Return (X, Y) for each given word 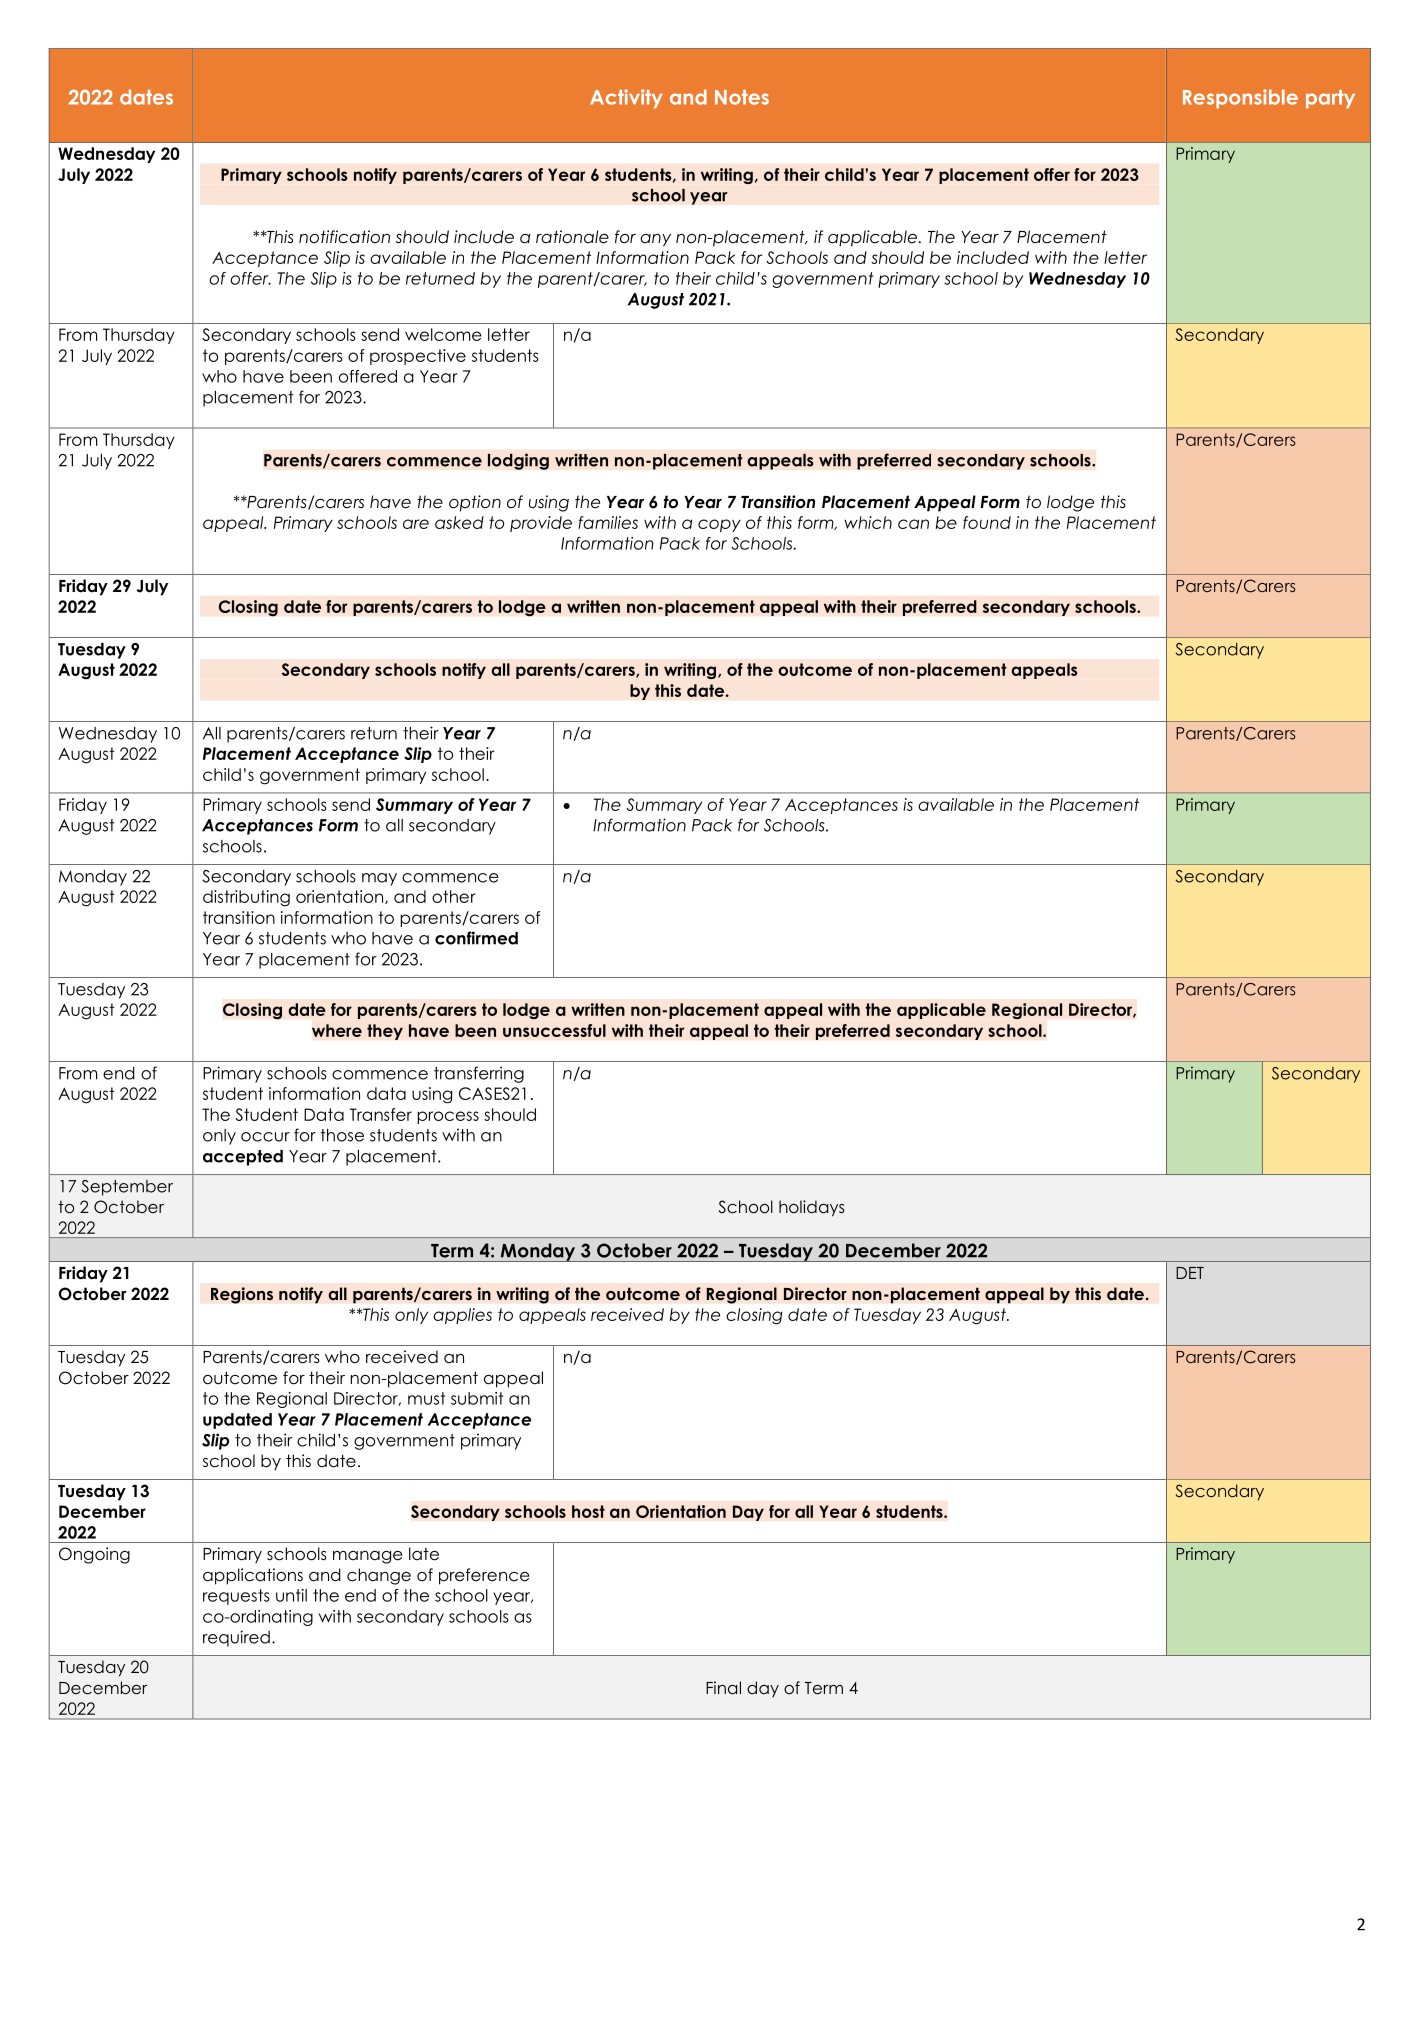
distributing (246, 898)
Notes (742, 97)
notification (344, 237)
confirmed (476, 938)
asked (459, 522)
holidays (812, 1208)
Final (723, 1688)
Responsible (1240, 99)
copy (719, 525)
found (987, 522)
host (588, 1511)
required (236, 1638)
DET (1190, 1273)
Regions (242, 1295)
